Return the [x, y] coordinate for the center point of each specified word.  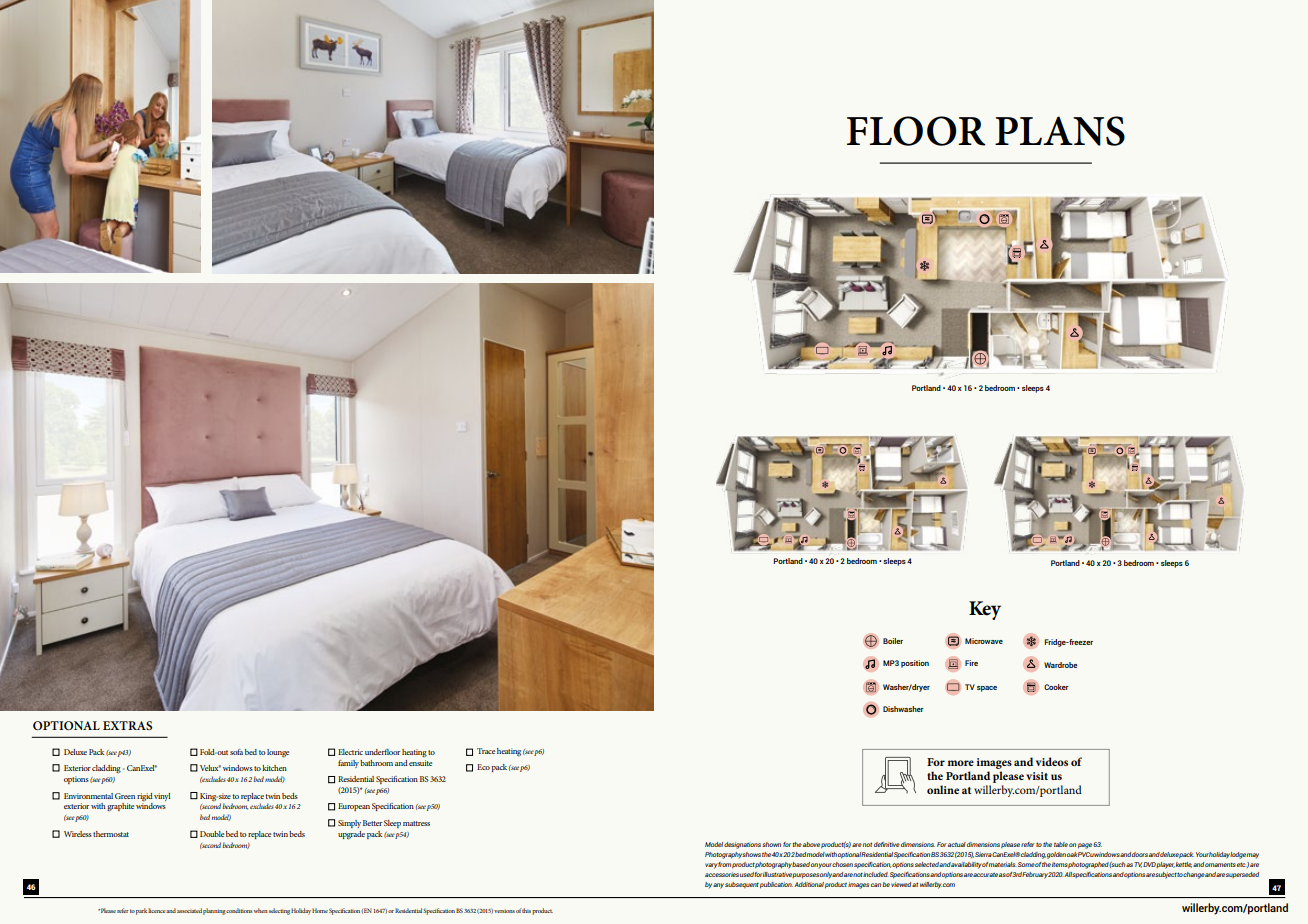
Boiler [893, 641]
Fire [971, 663]
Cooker [1056, 687]
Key [985, 610]
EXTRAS [127, 725]
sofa [236, 752]
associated [189, 910]
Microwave [984, 641]
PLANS [1060, 131]
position [915, 664]
